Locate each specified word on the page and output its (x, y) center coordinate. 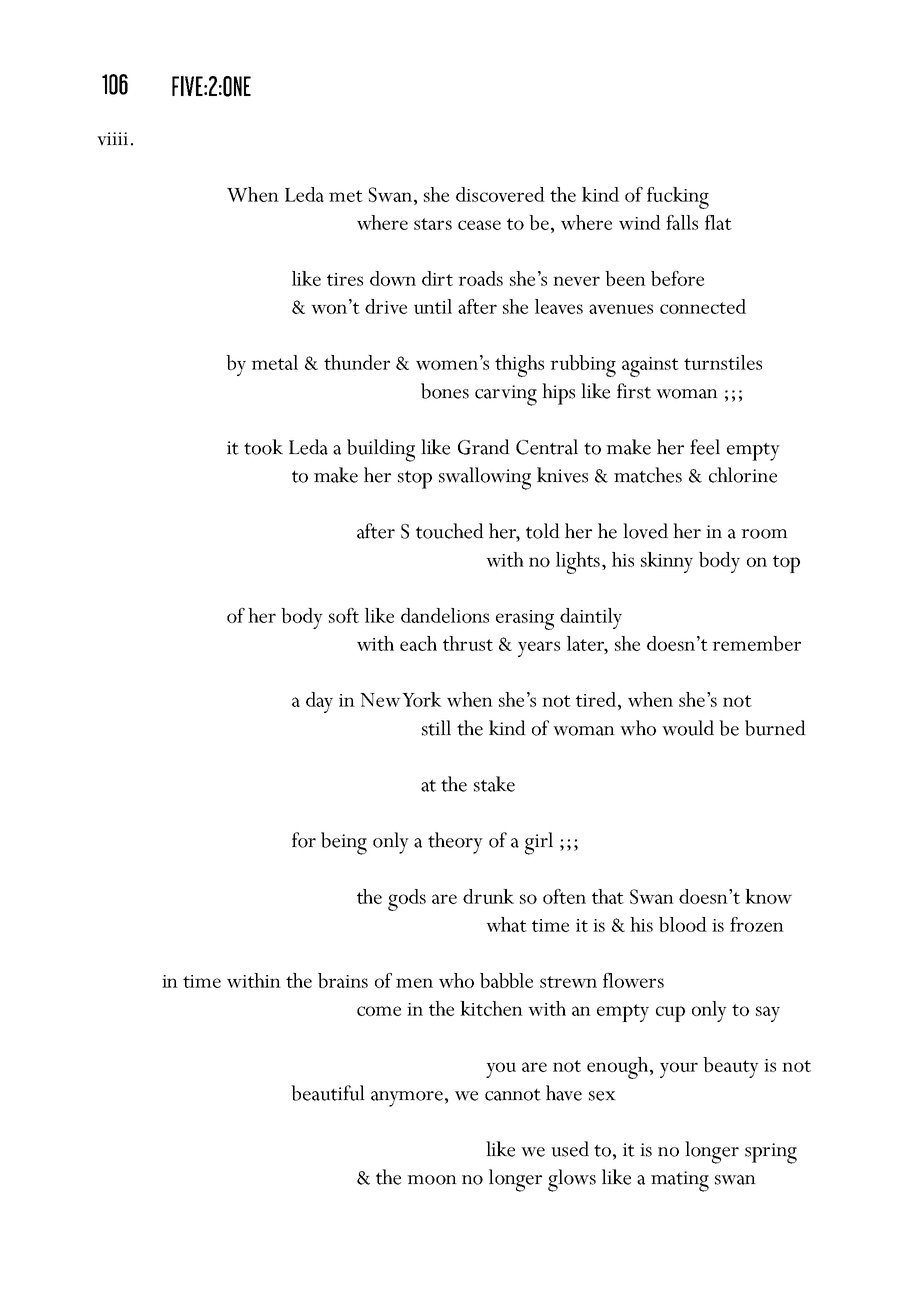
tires (345, 279)
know (768, 896)
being (344, 843)
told (543, 531)
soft (344, 615)
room (764, 534)
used (570, 1149)
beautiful (328, 1093)
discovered (500, 194)
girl (539, 843)
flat (718, 222)
